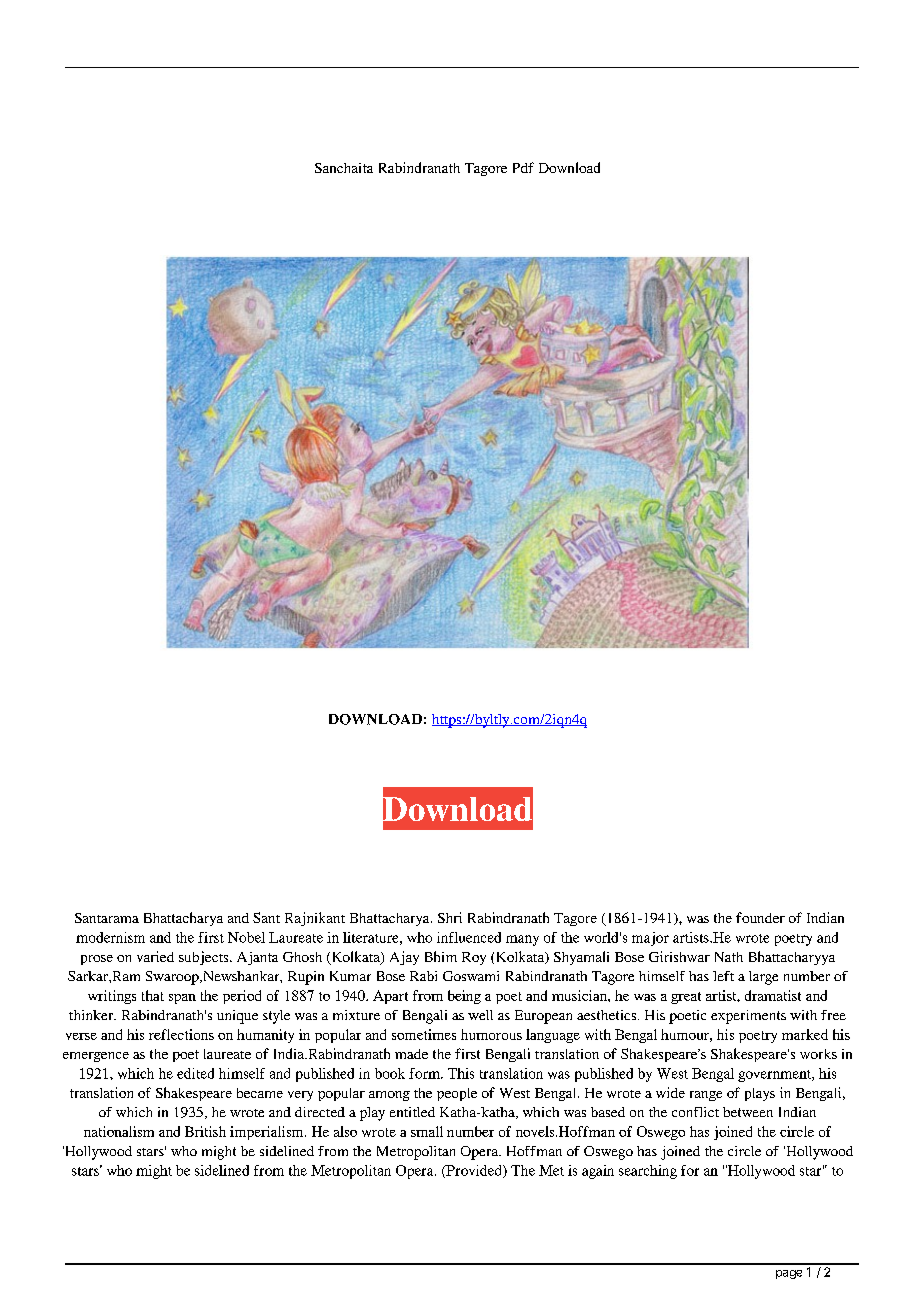  Describe the element at coordinates (450, 917) in the image. I see `Shri` at that location.
